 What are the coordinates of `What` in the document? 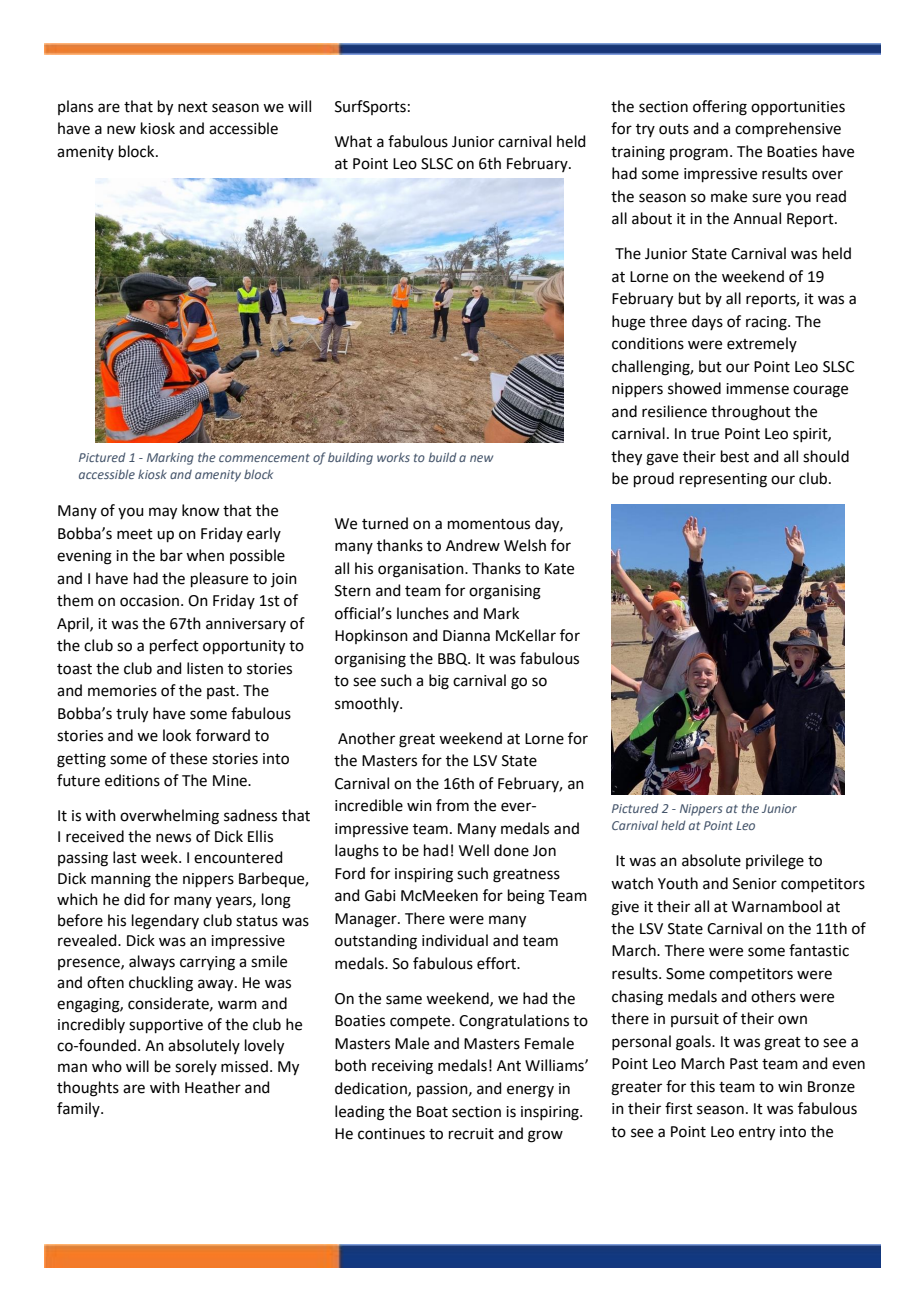 It's located at (353, 141).
